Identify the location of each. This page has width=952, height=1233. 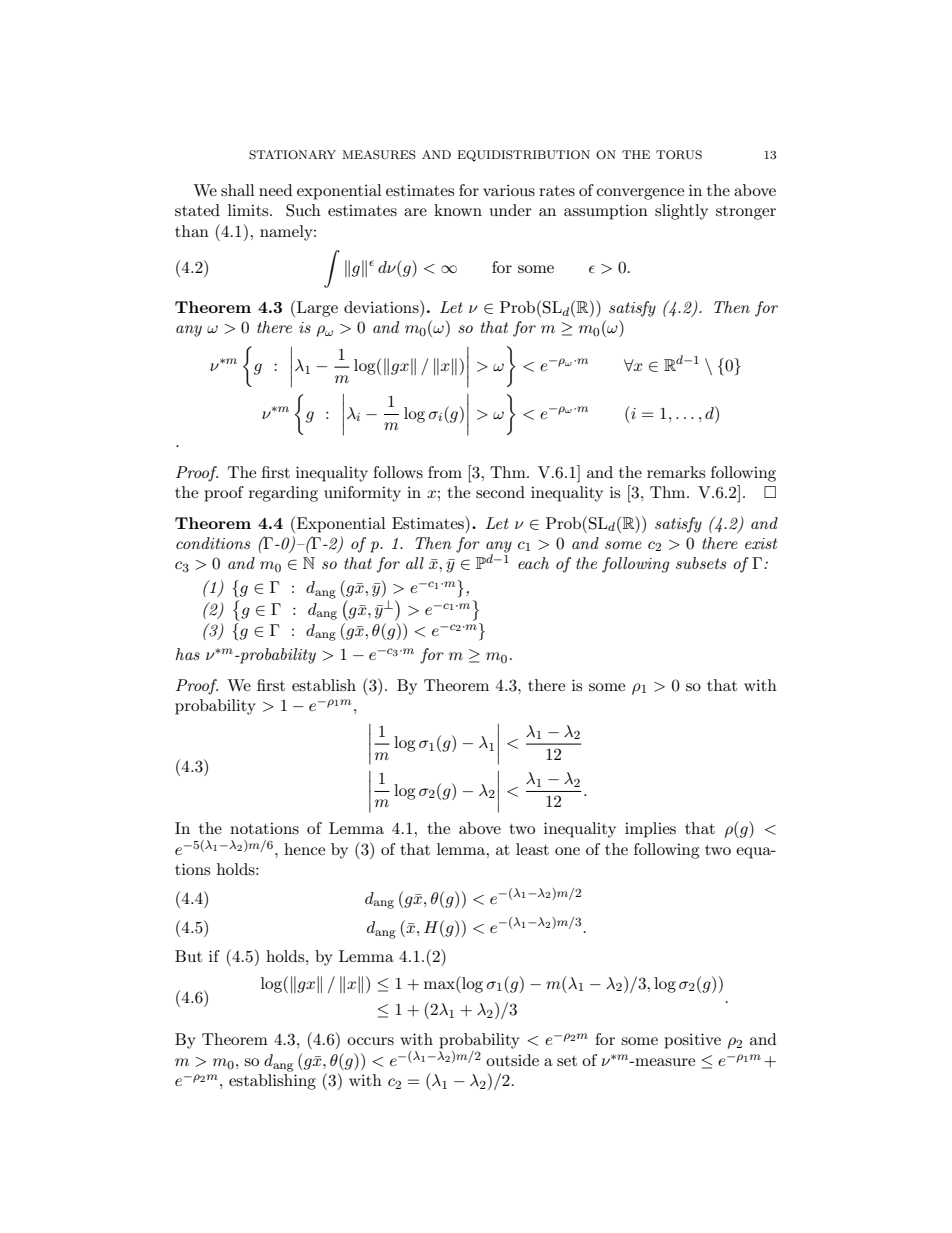
(533, 563).
